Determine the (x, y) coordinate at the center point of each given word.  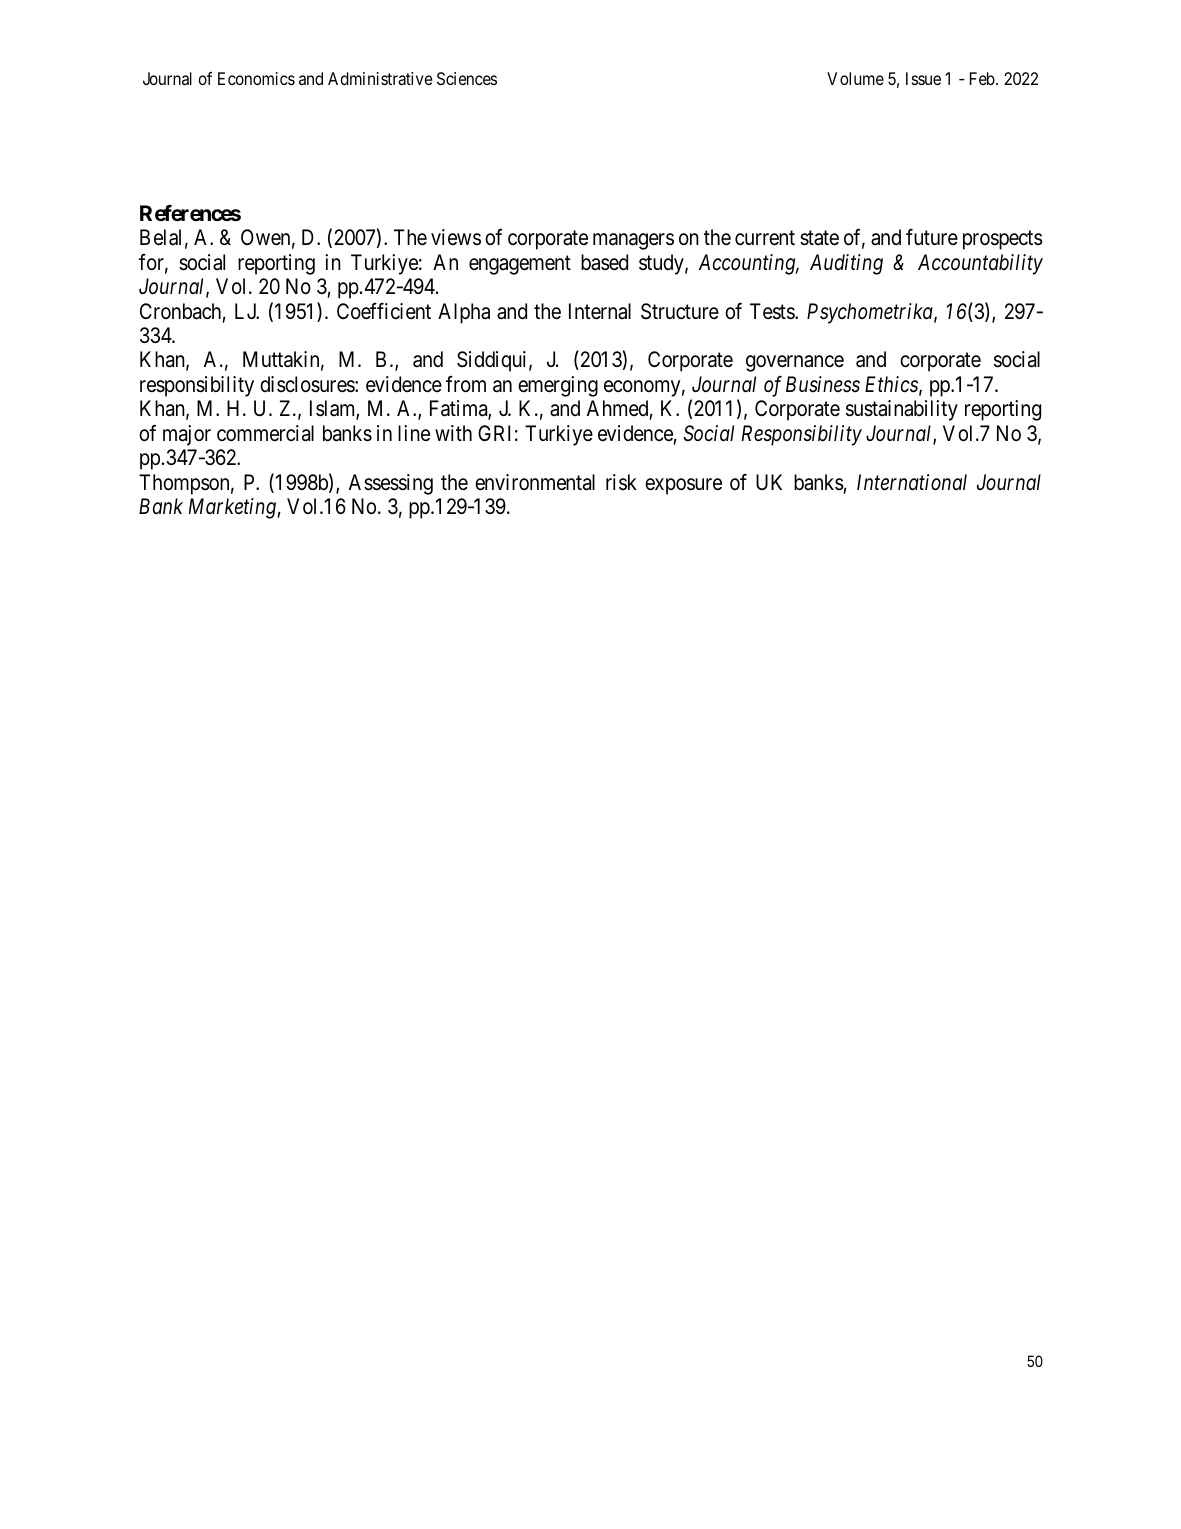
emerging (558, 386)
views (456, 237)
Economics (256, 78)
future (932, 237)
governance (795, 364)
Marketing (233, 508)
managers (633, 242)
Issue (923, 78)
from (466, 384)
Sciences (467, 78)
